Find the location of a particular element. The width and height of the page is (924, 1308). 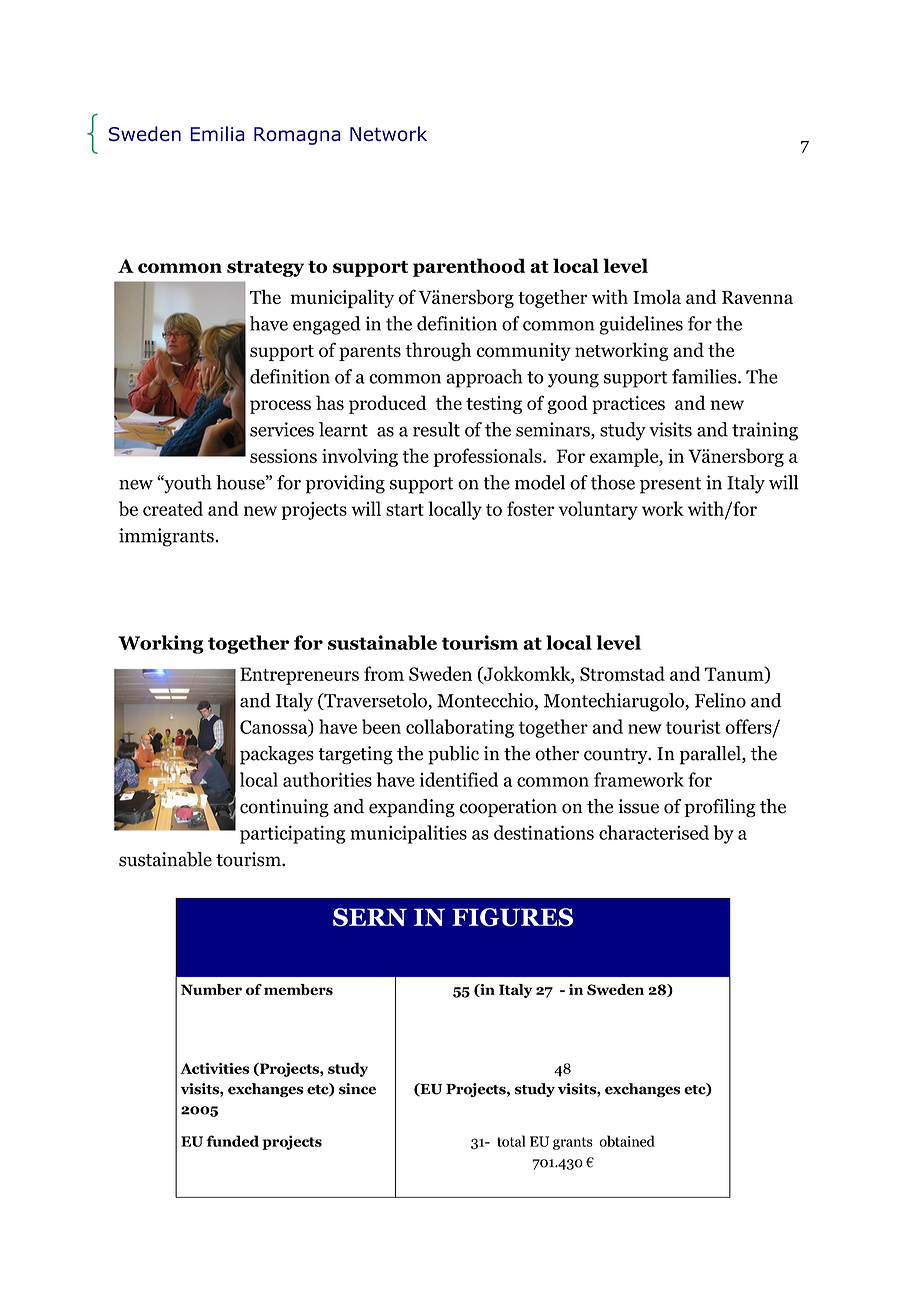

Ravenna is located at coordinates (757, 297).
